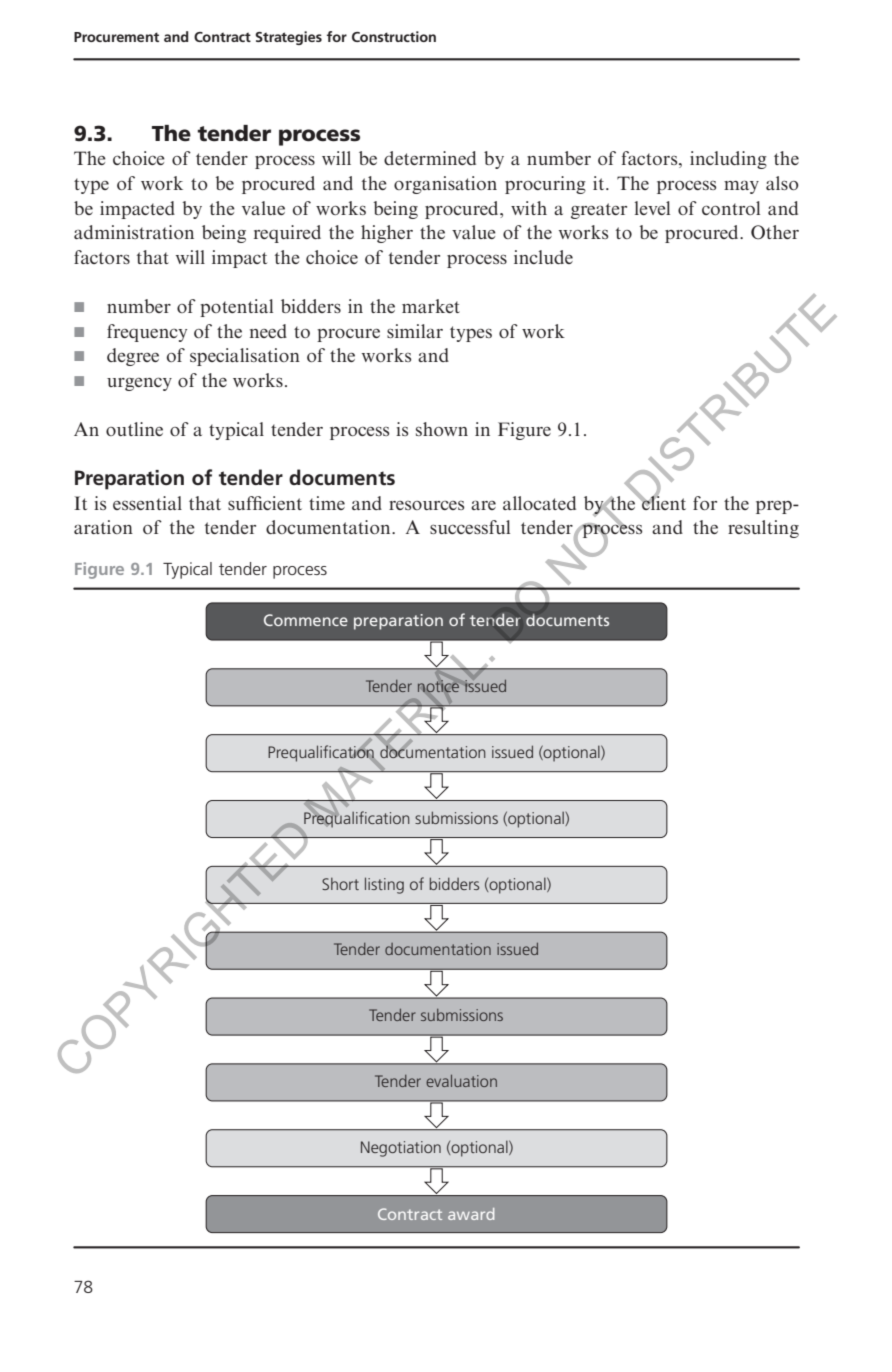 Image resolution: width=892 pixels, height=1372 pixels. Describe the element at coordinates (394, 36) in the image. I see `Construction` at that location.
